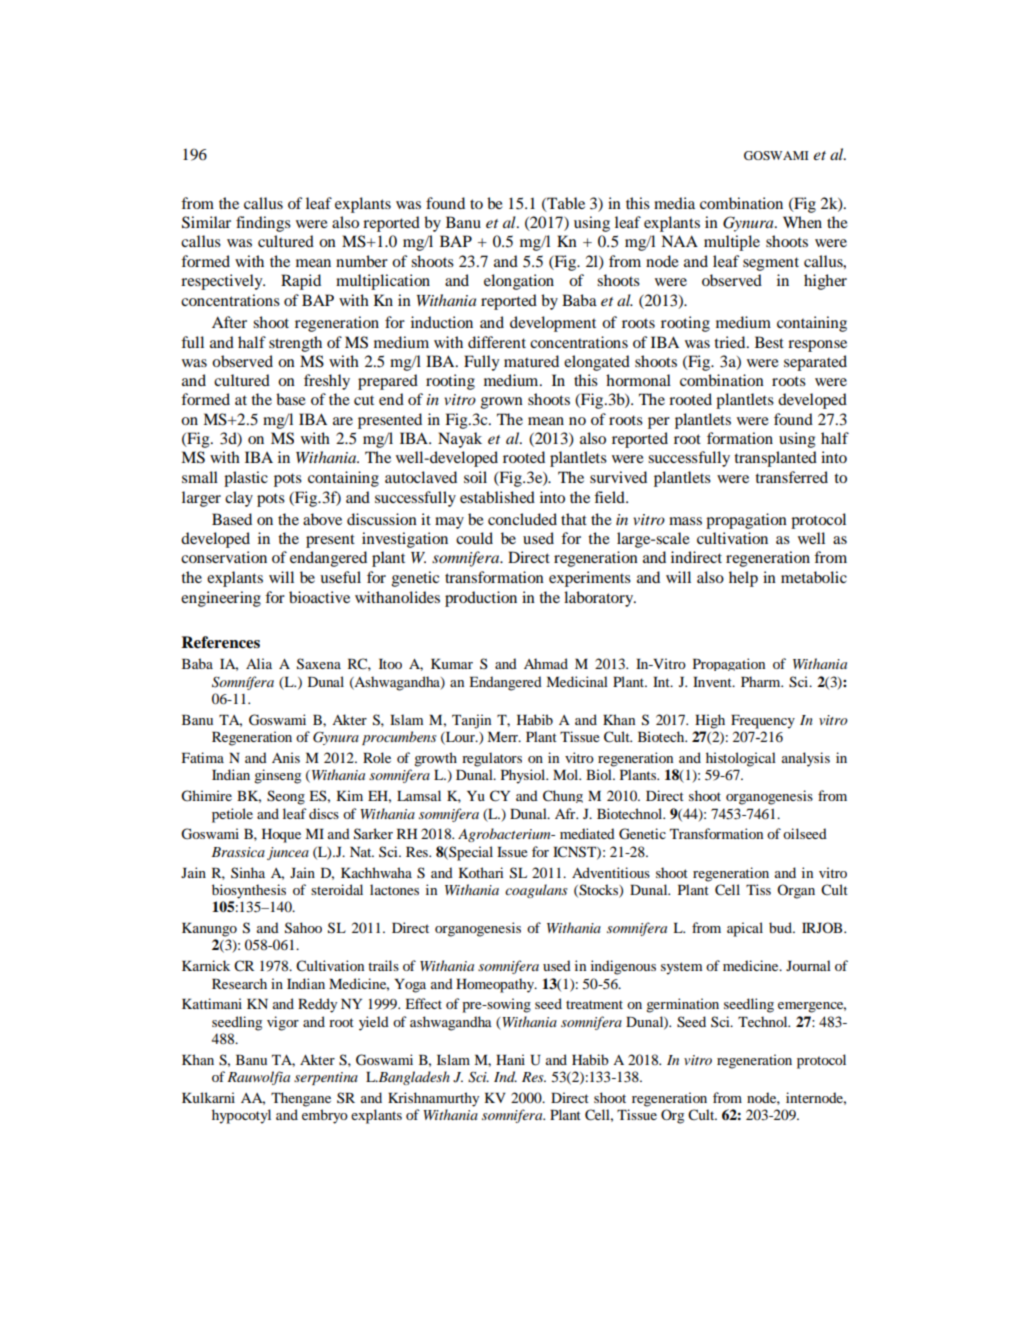 This image has width=1029, height=1332. Describe the element at coordinates (546, 663) in the image. I see `Ahmad` at that location.
